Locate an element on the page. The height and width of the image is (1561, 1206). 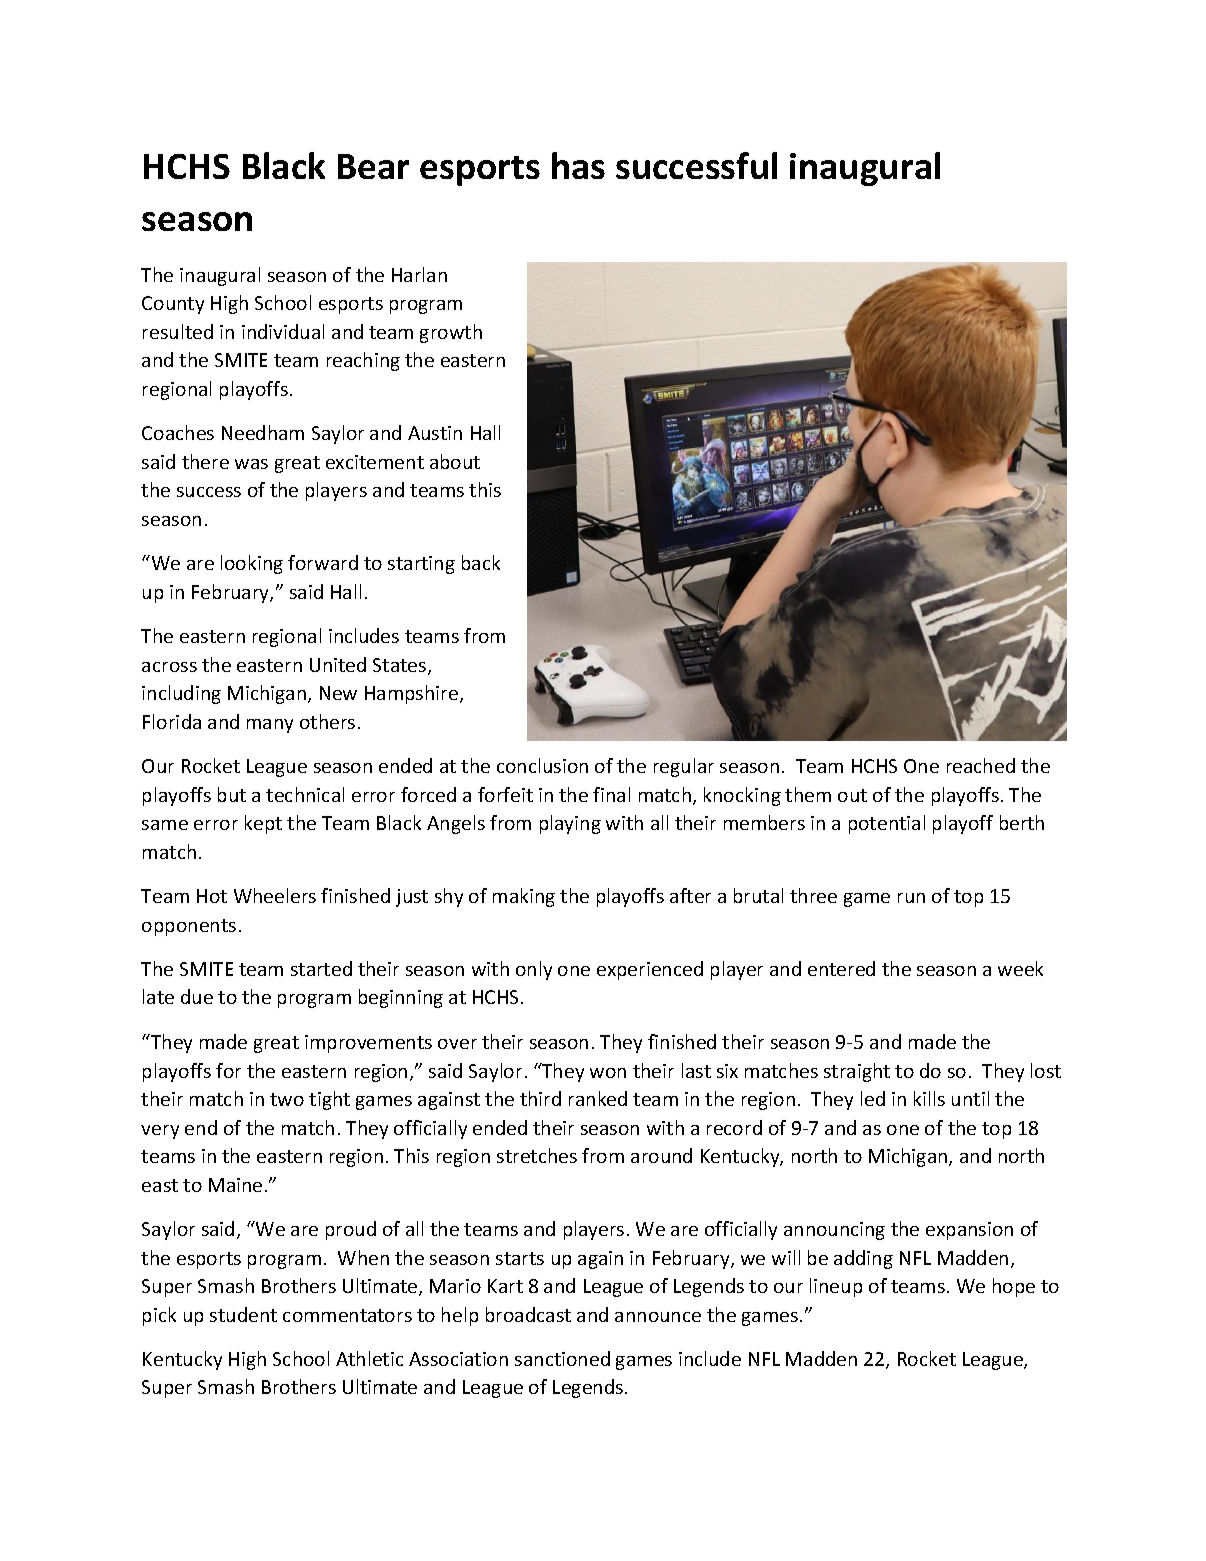
final is located at coordinates (611, 794).
